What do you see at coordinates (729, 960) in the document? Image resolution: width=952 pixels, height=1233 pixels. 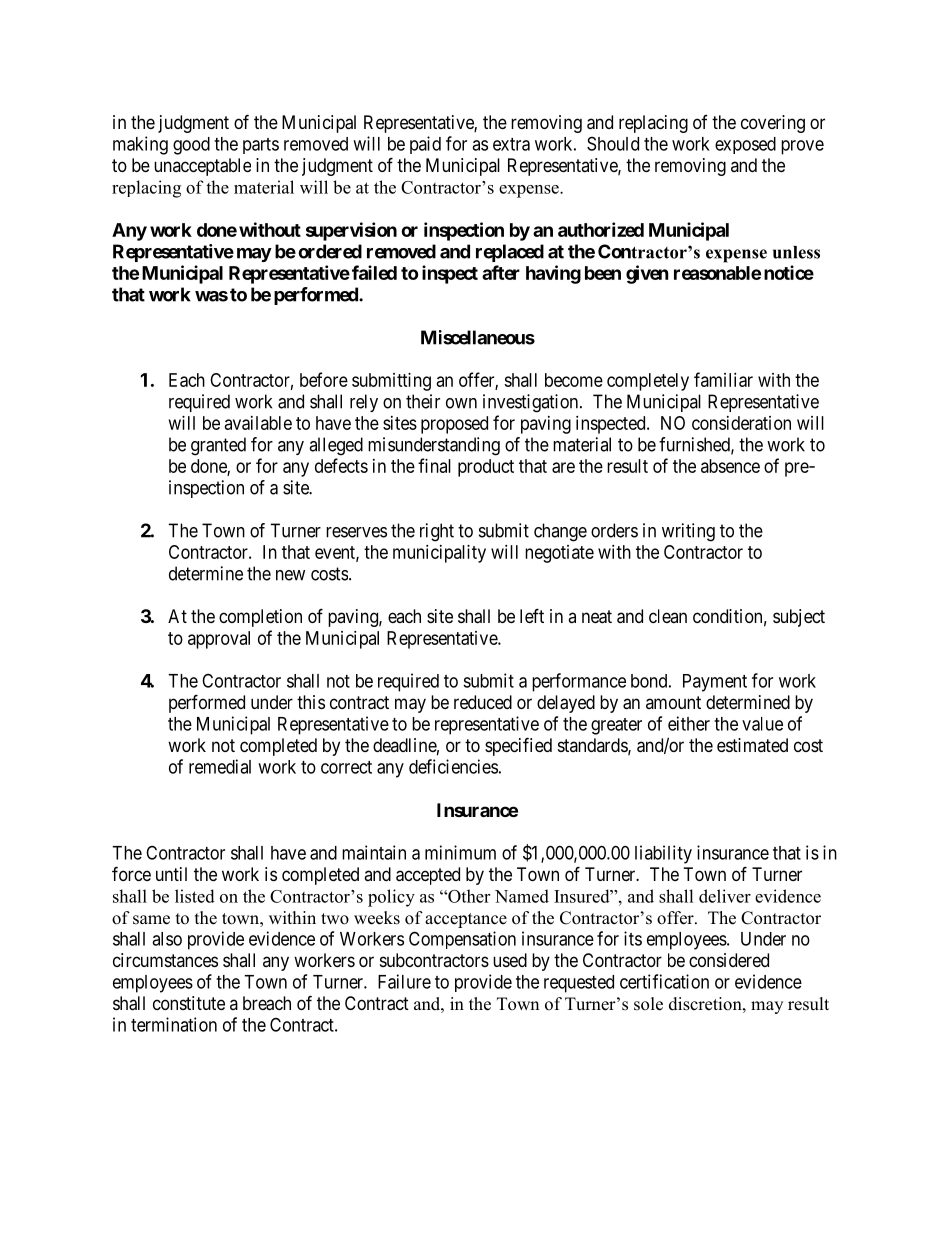 I see `considered` at bounding box center [729, 960].
